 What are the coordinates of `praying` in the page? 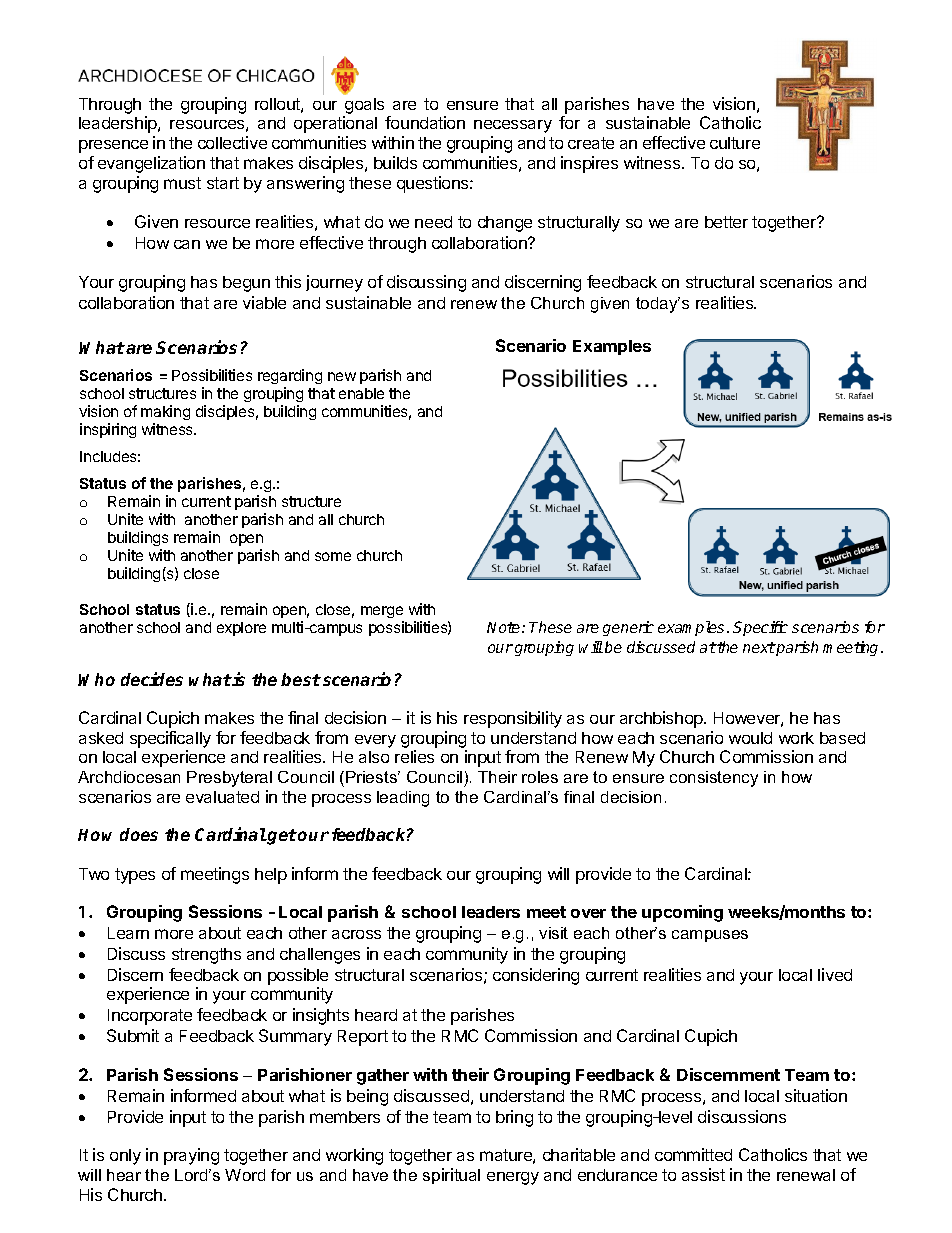 It's located at (191, 1156).
